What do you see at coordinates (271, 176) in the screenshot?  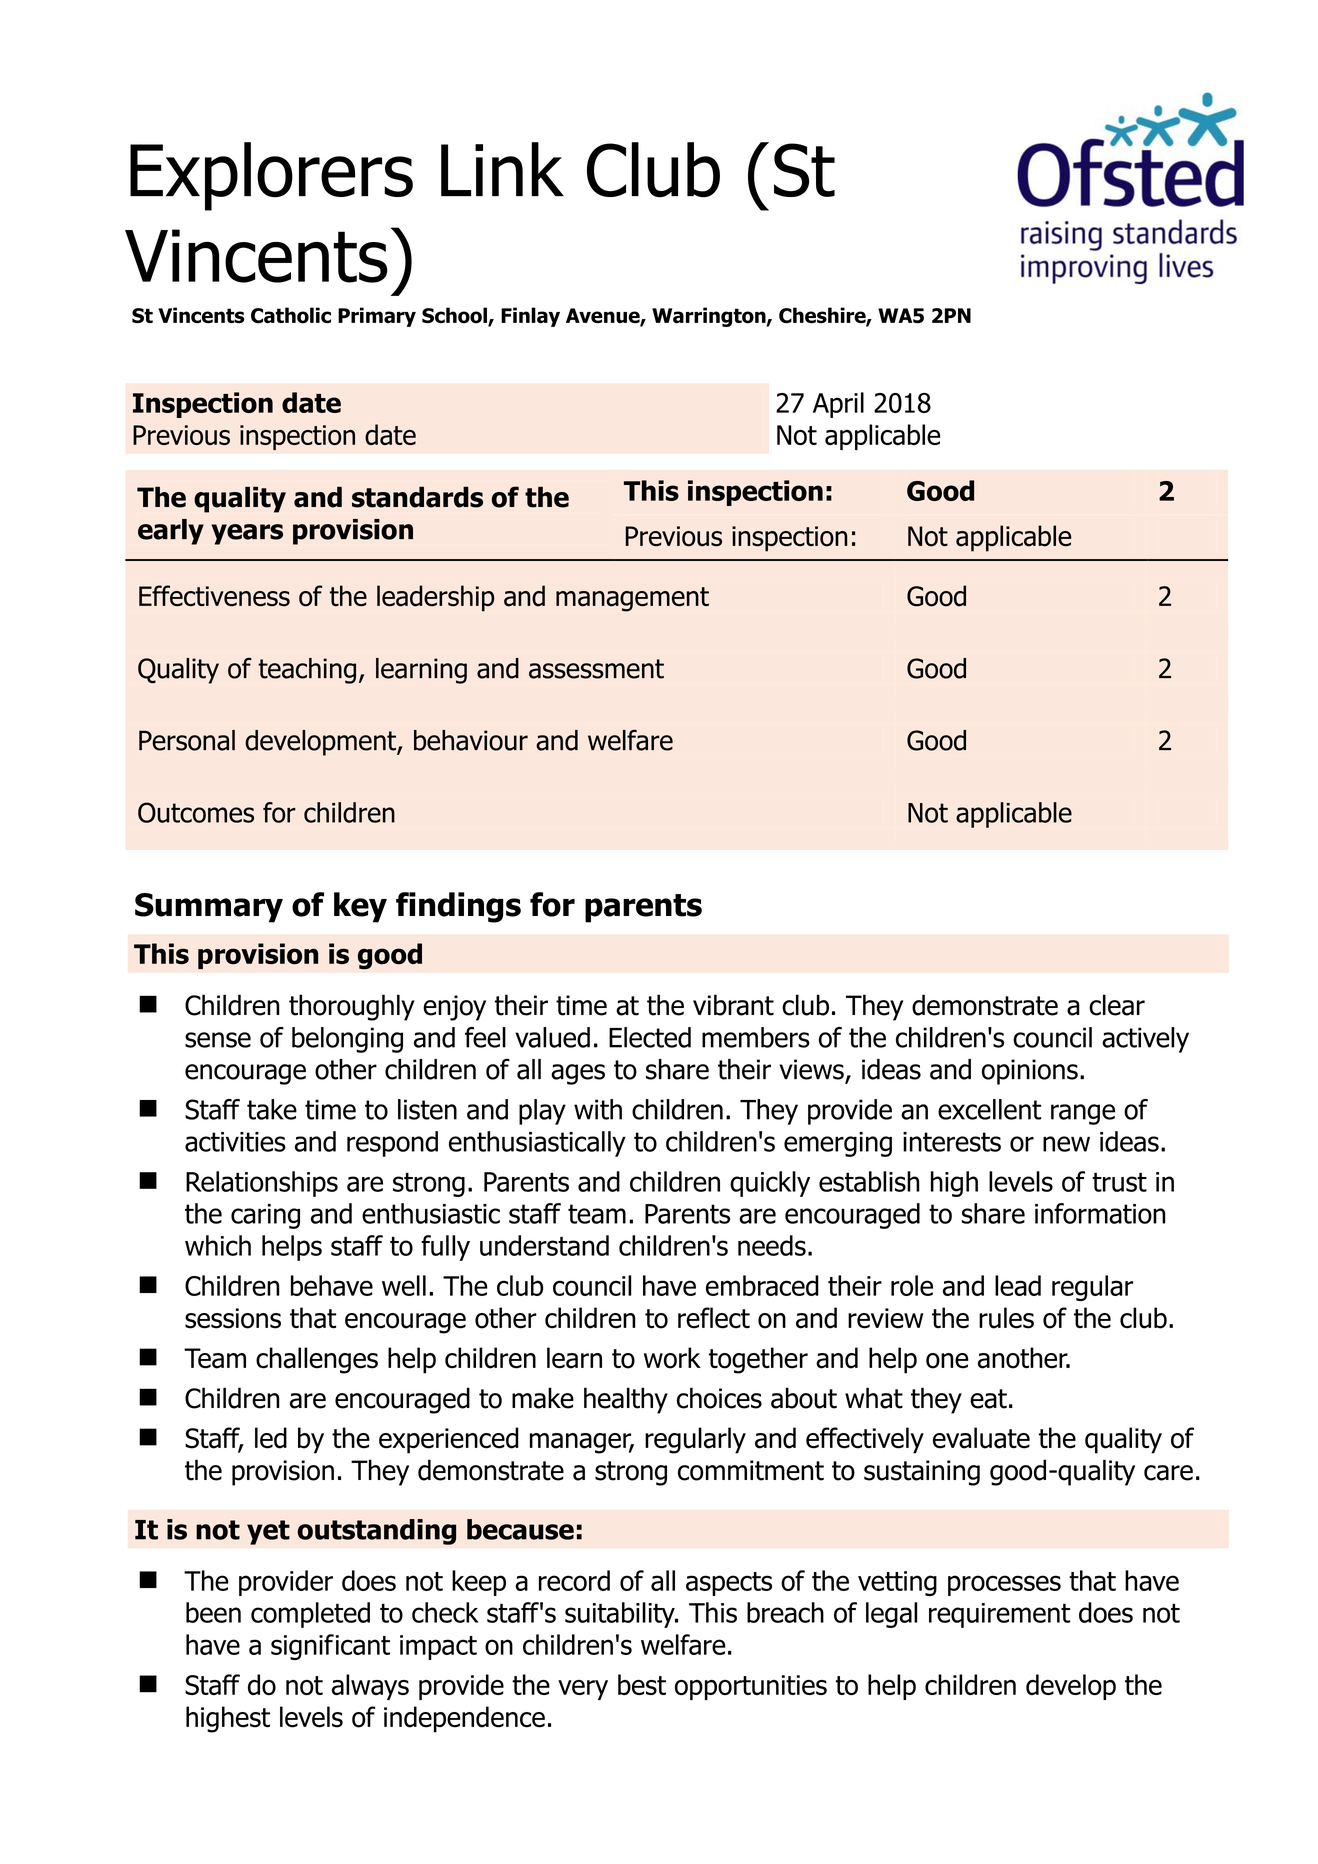 I see `Explorers` at bounding box center [271, 176].
